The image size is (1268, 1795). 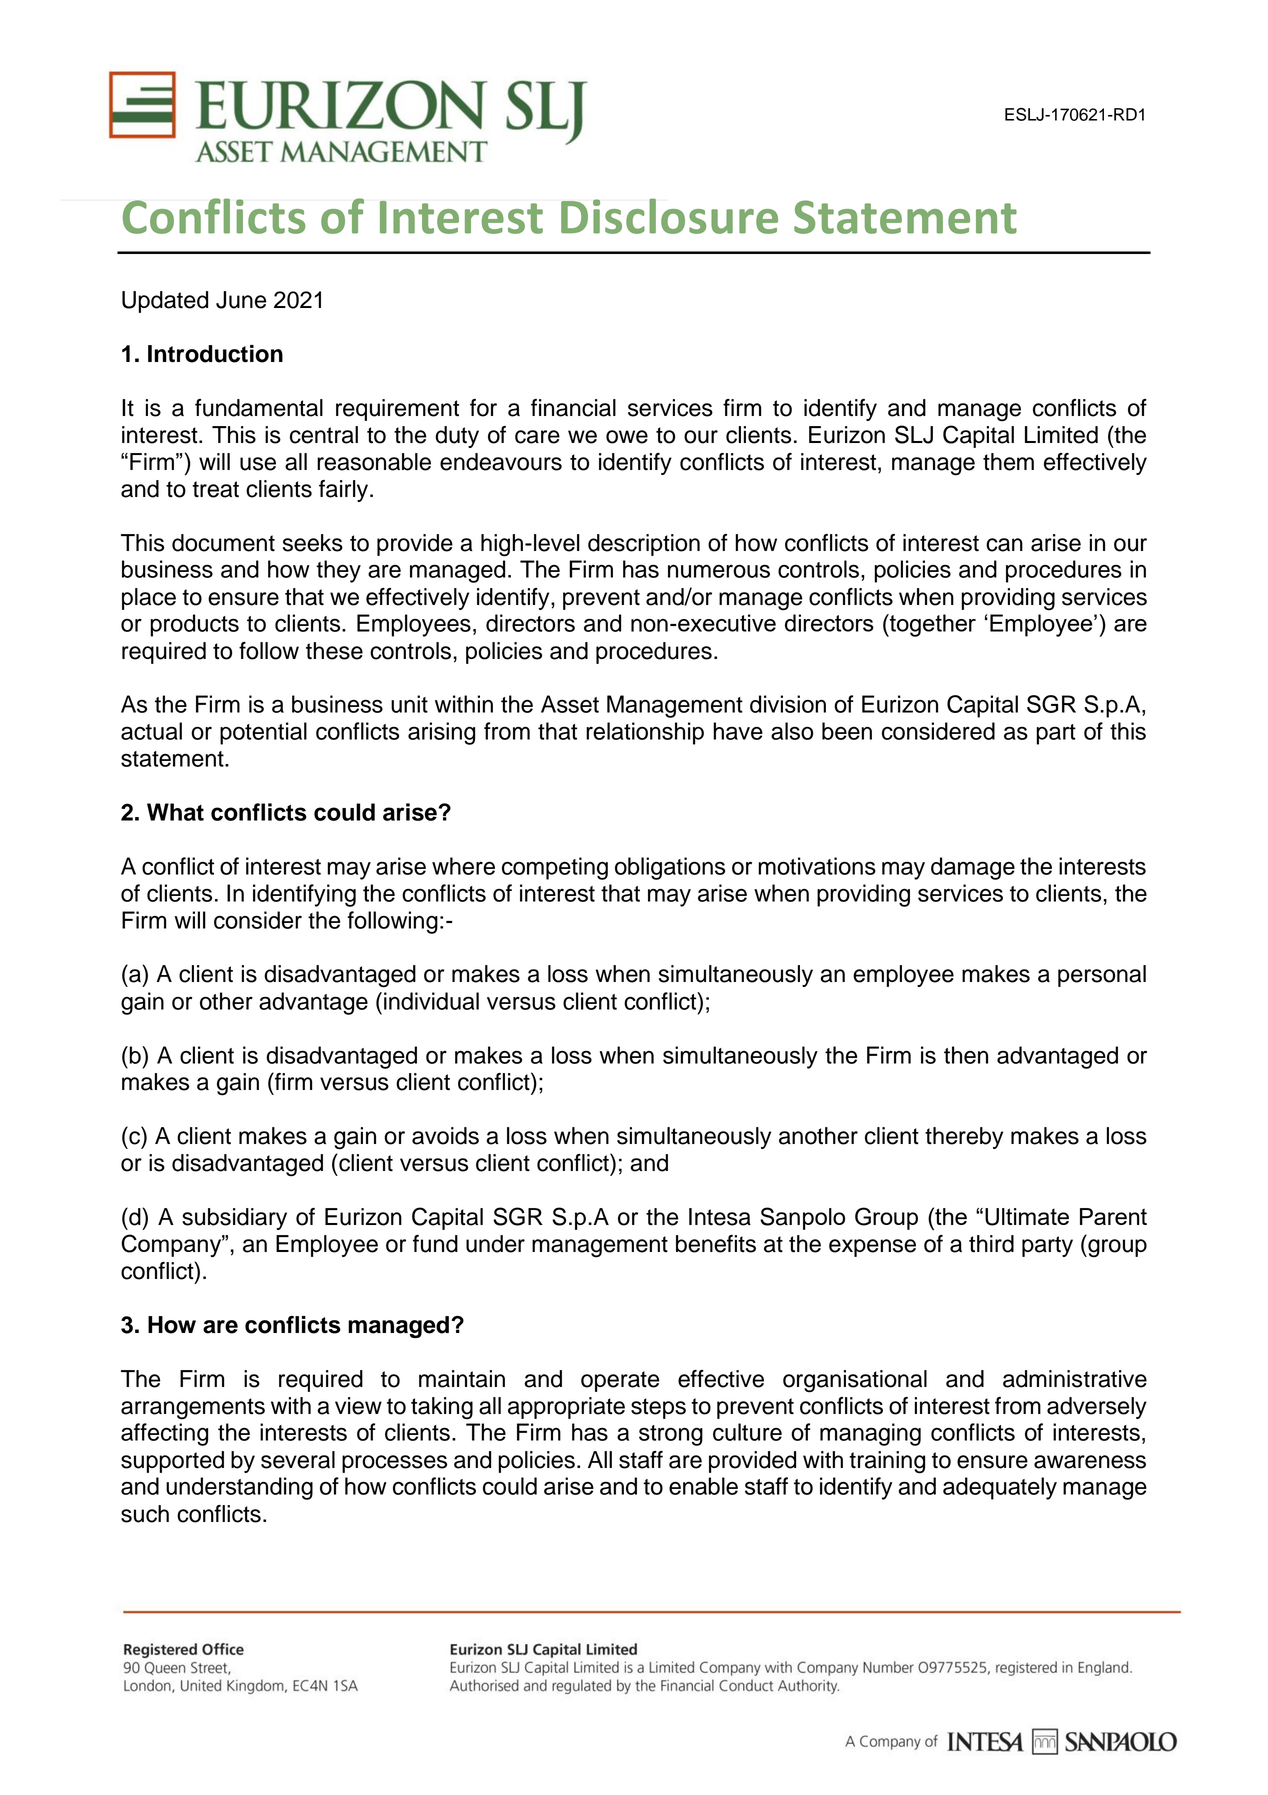 What do you see at coordinates (223, 543) in the screenshot?
I see `document` at bounding box center [223, 543].
